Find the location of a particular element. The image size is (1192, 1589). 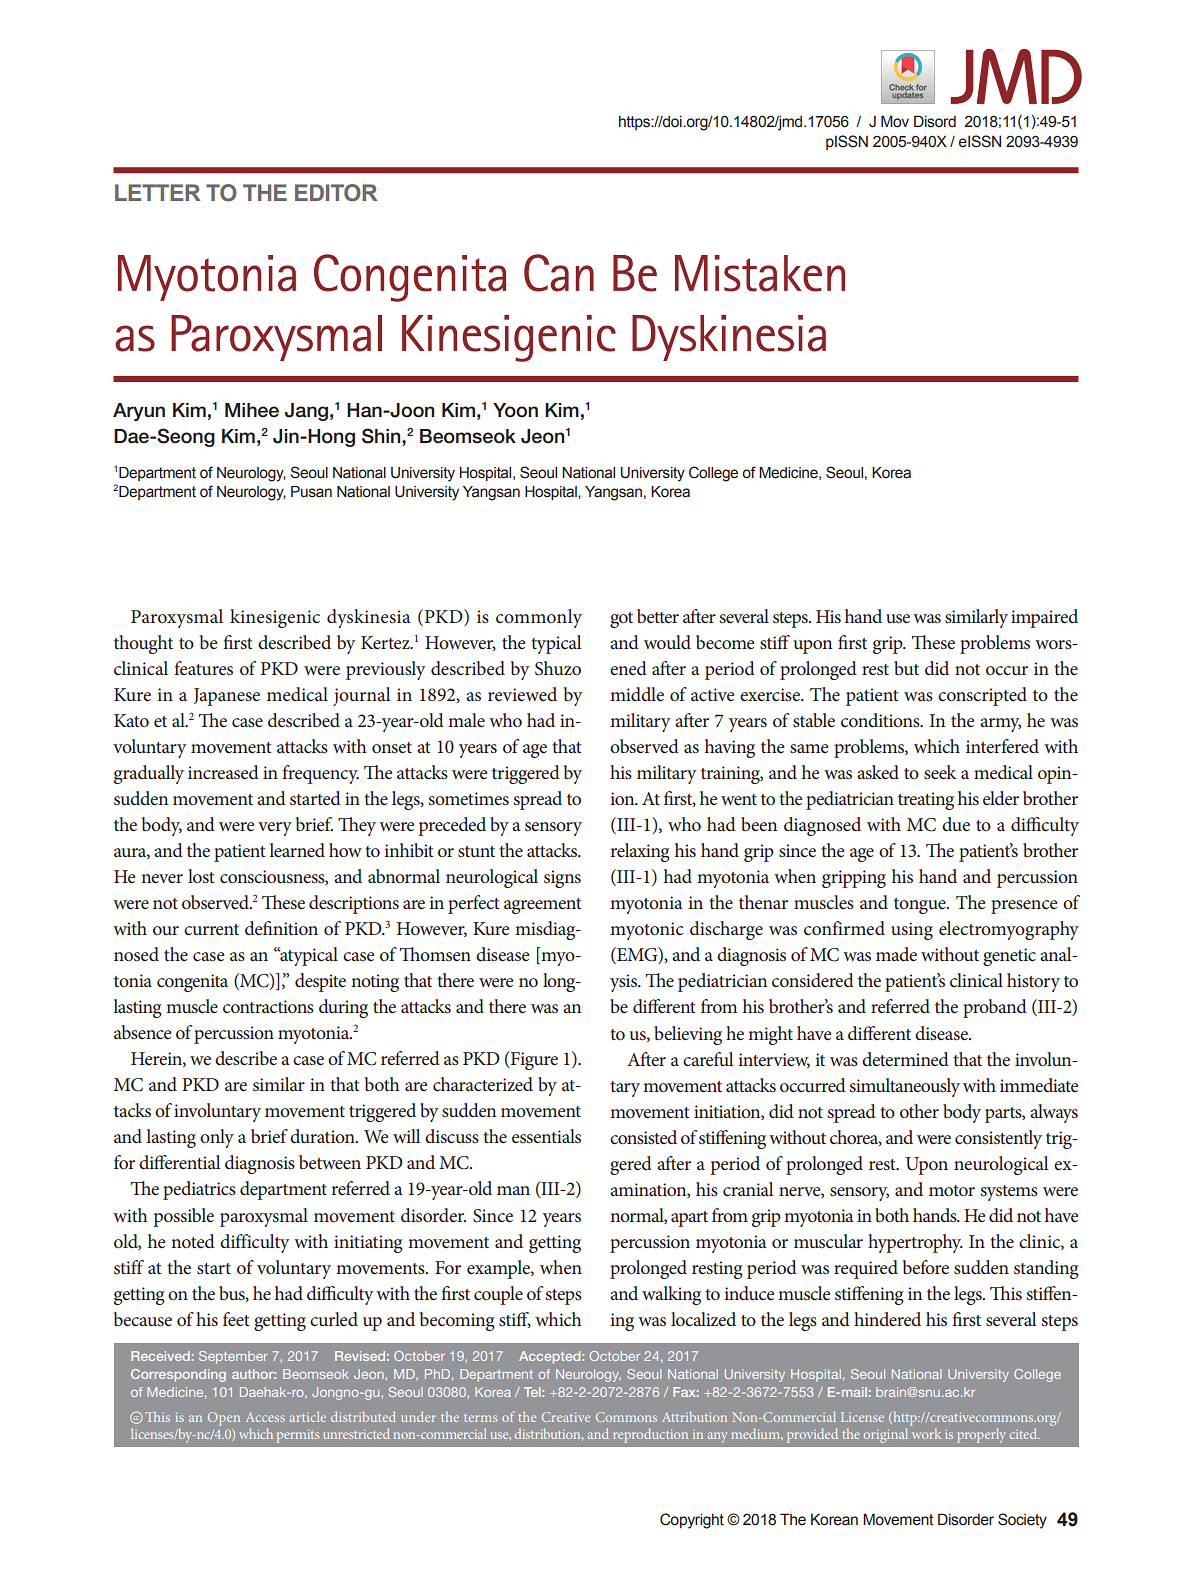

LETTER is located at coordinates (157, 192).
